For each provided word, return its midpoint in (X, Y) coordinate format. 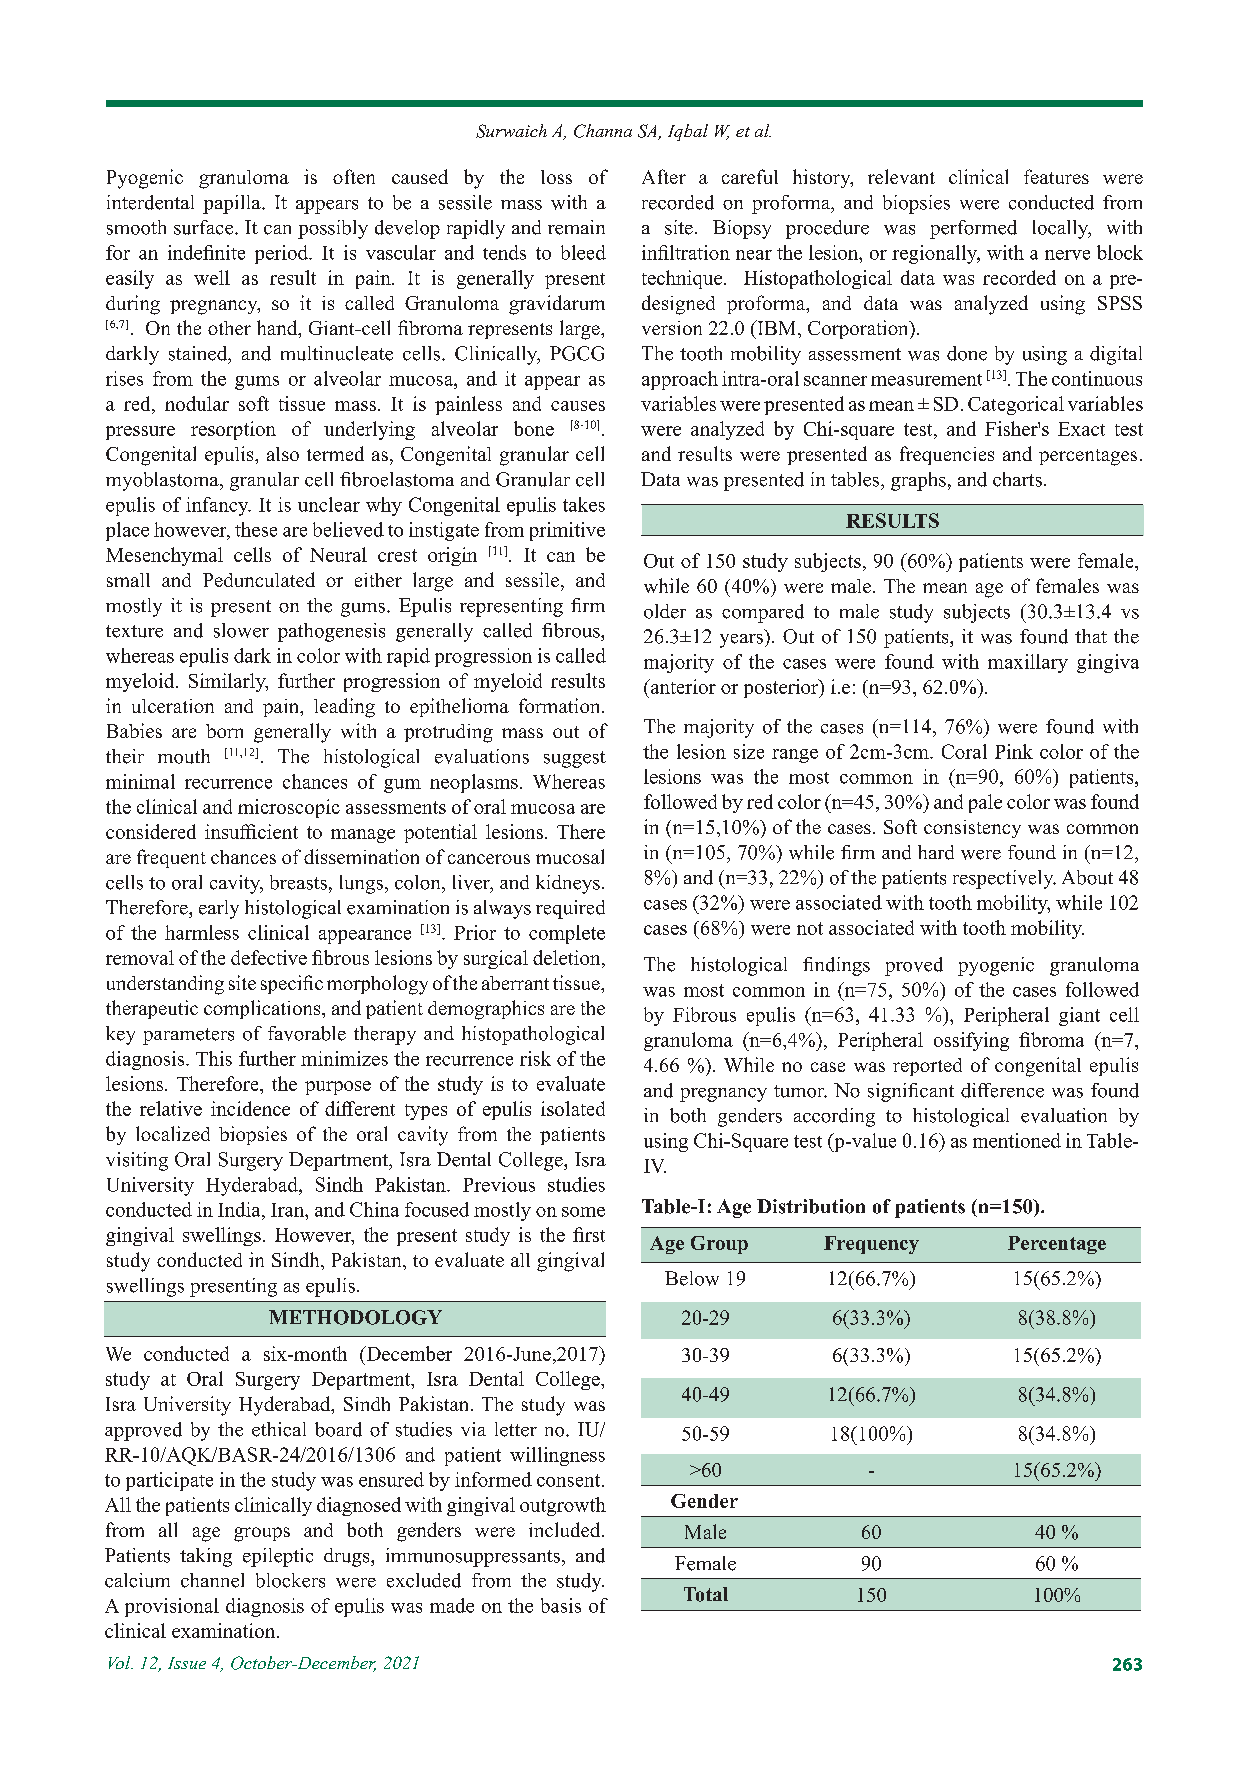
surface (205, 227)
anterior (682, 686)
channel (212, 1580)
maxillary (1028, 663)
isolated (573, 1108)
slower (241, 630)
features (1056, 176)
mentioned (1017, 1140)
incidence (250, 1108)
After (664, 176)
